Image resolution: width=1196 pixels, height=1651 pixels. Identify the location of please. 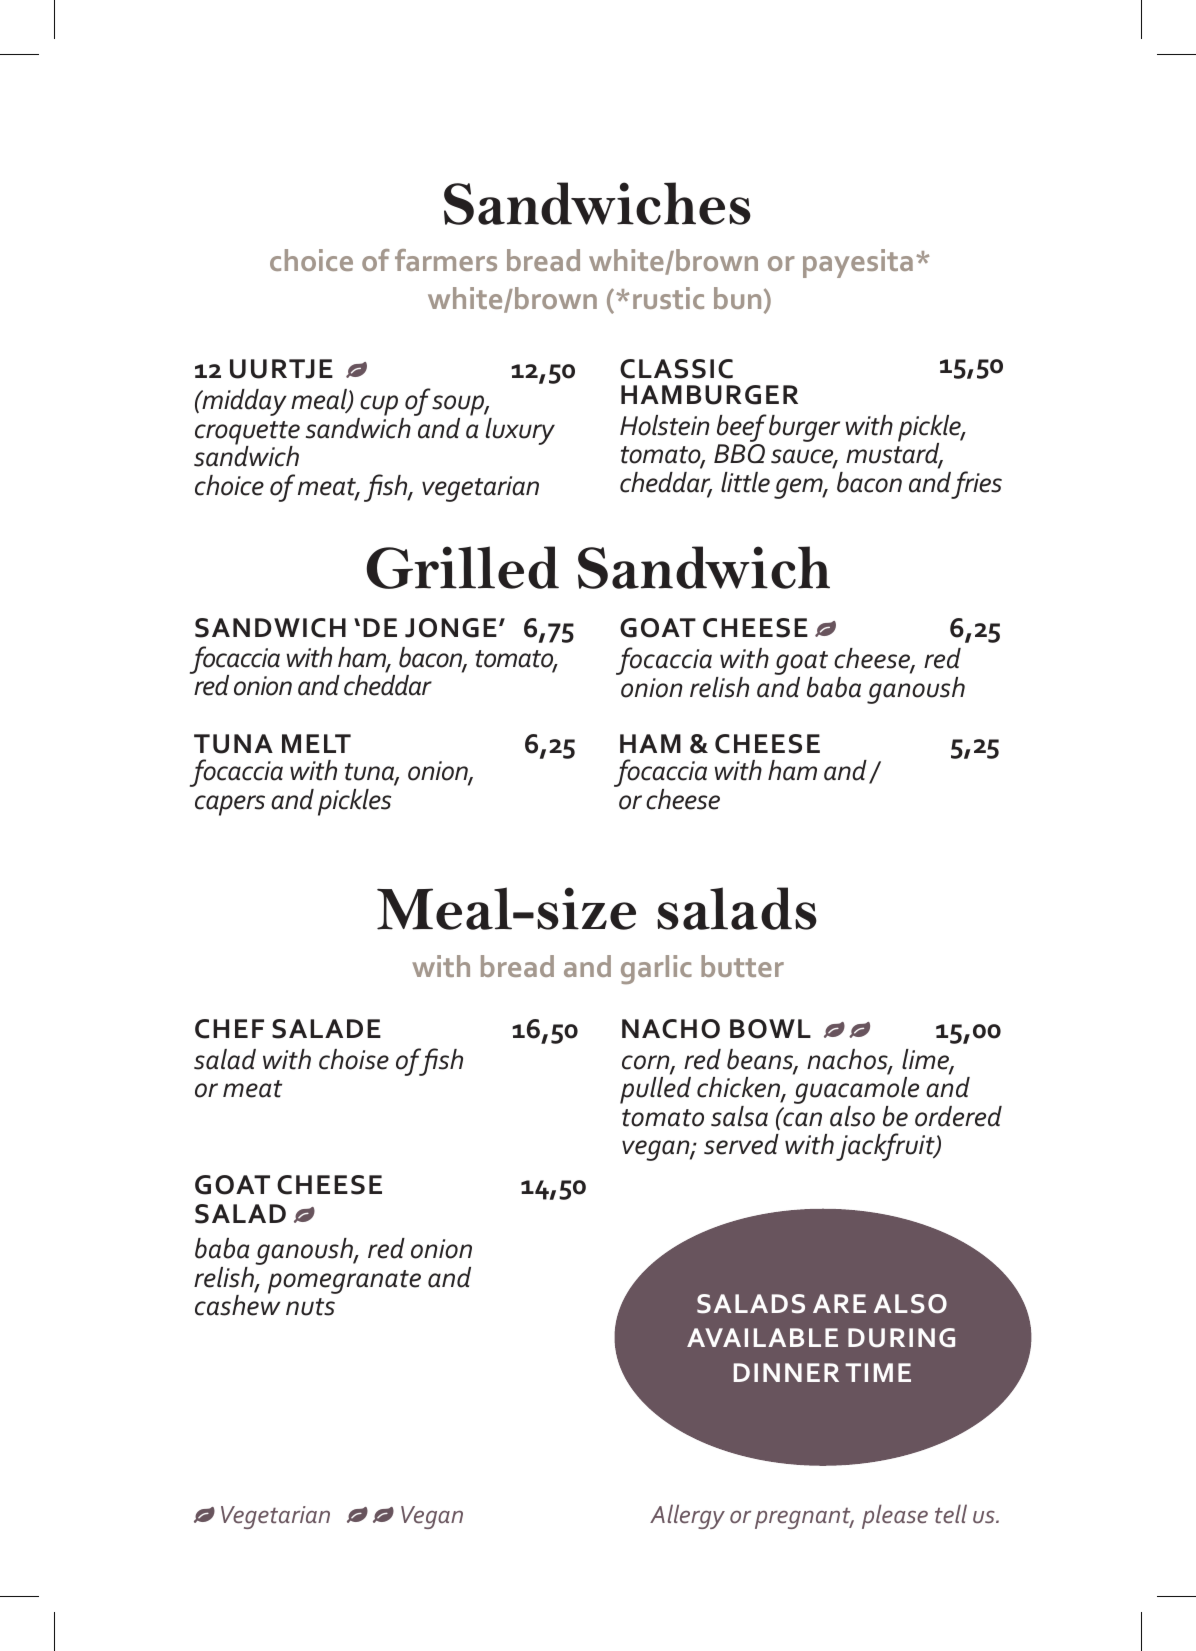
(895, 1516).
